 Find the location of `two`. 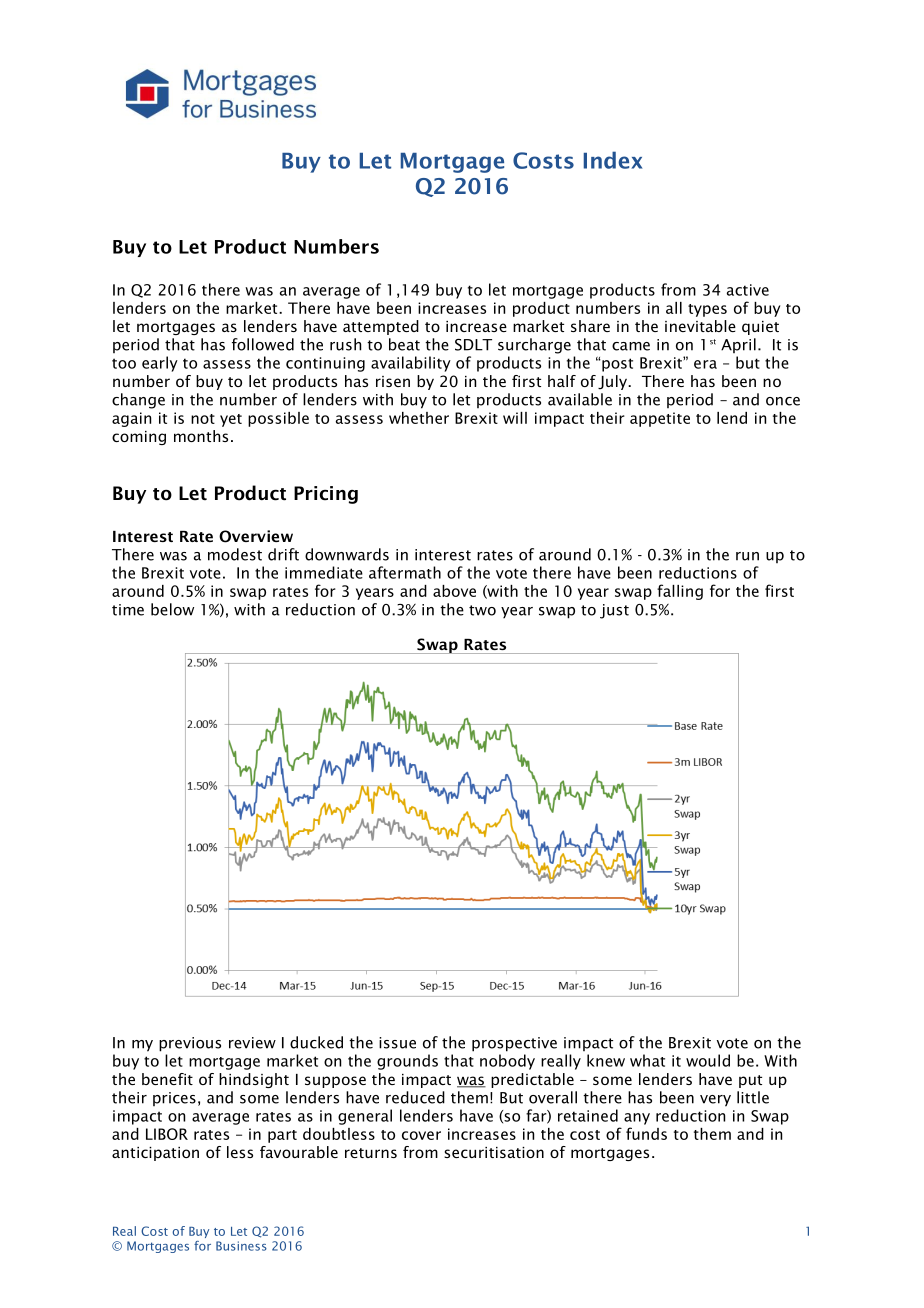

two is located at coordinates (482, 610).
